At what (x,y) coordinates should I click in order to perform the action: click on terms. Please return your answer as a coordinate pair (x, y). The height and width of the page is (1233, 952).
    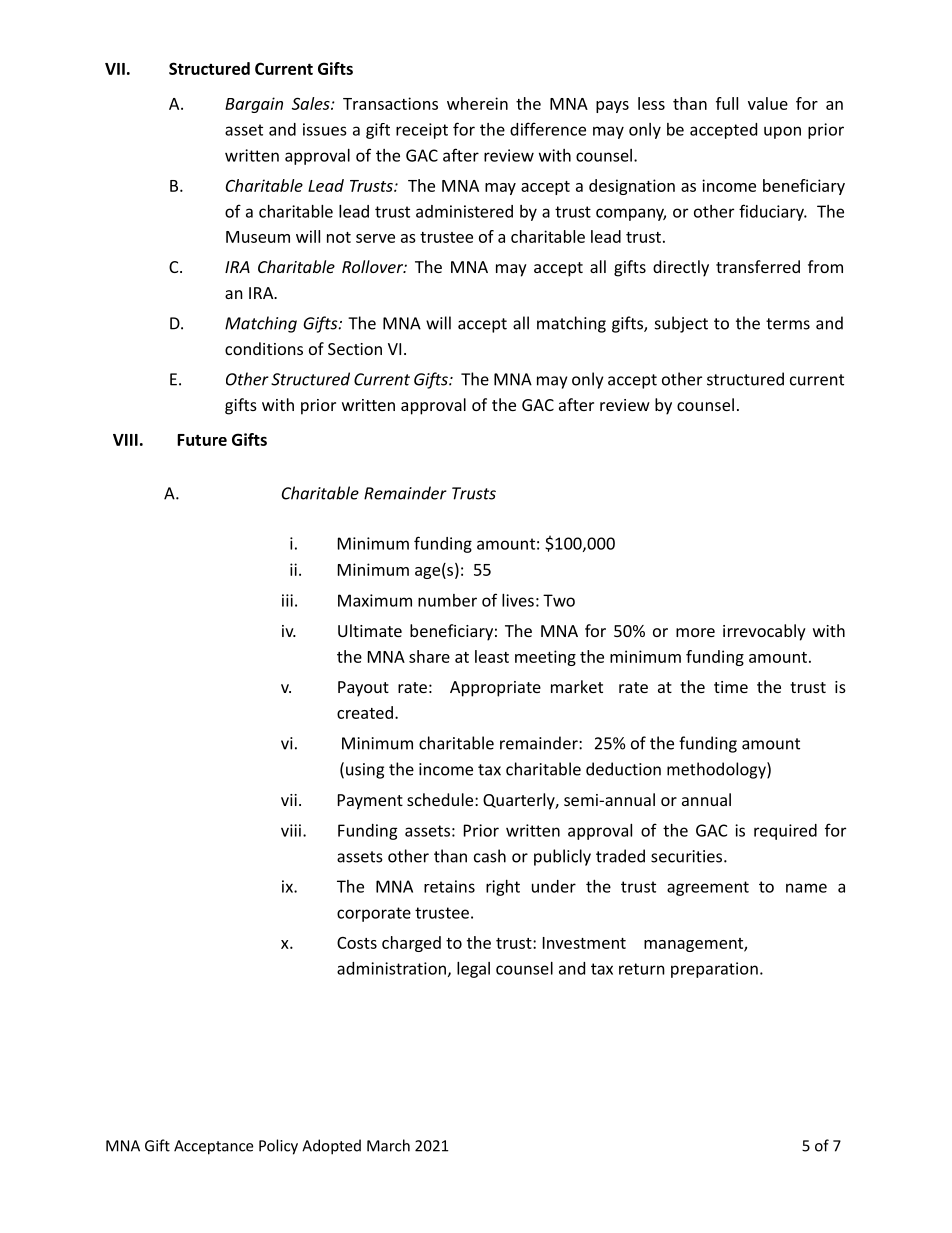
    Looking at the image, I should click on (788, 324).
